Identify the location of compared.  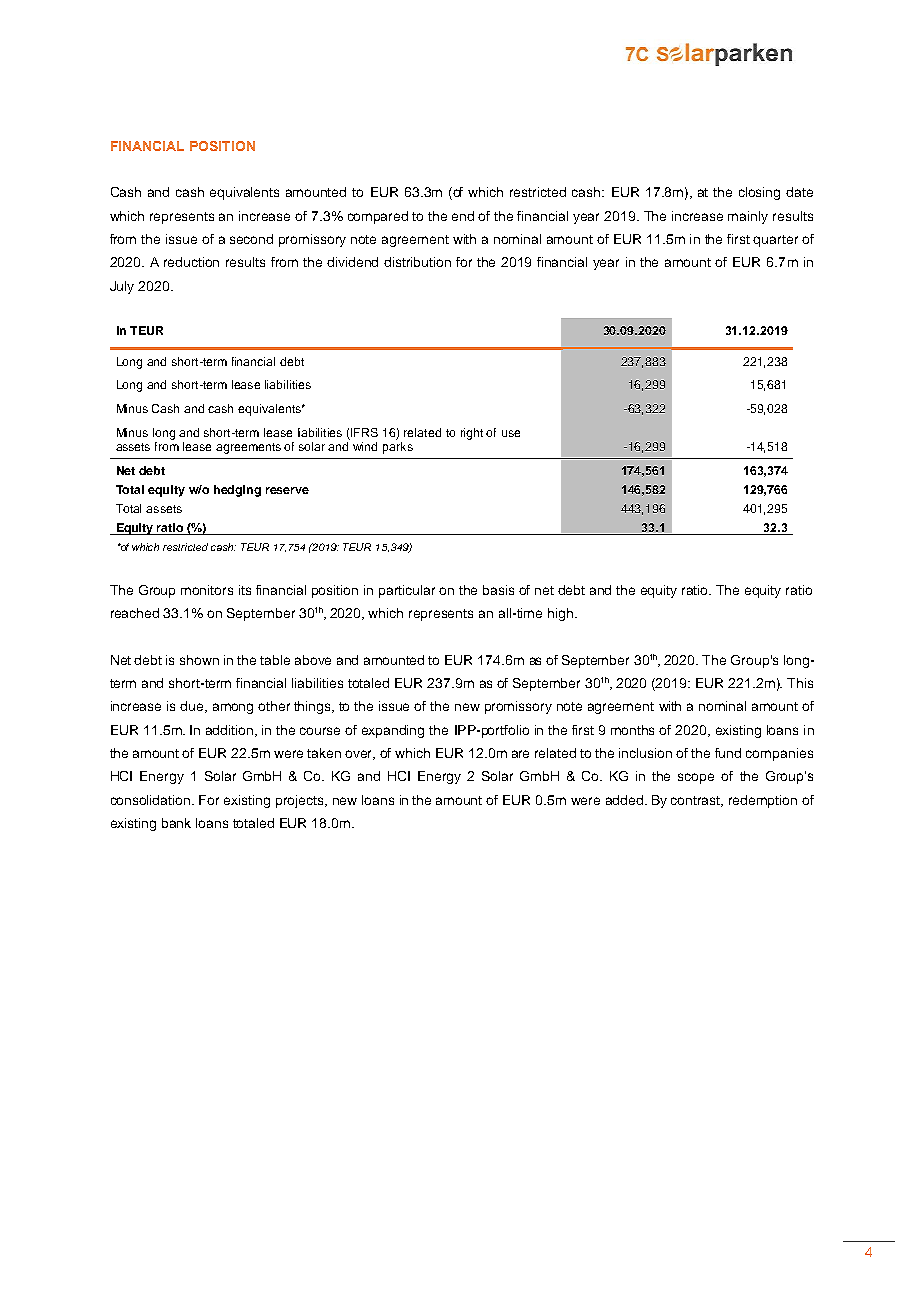
(378, 217).
